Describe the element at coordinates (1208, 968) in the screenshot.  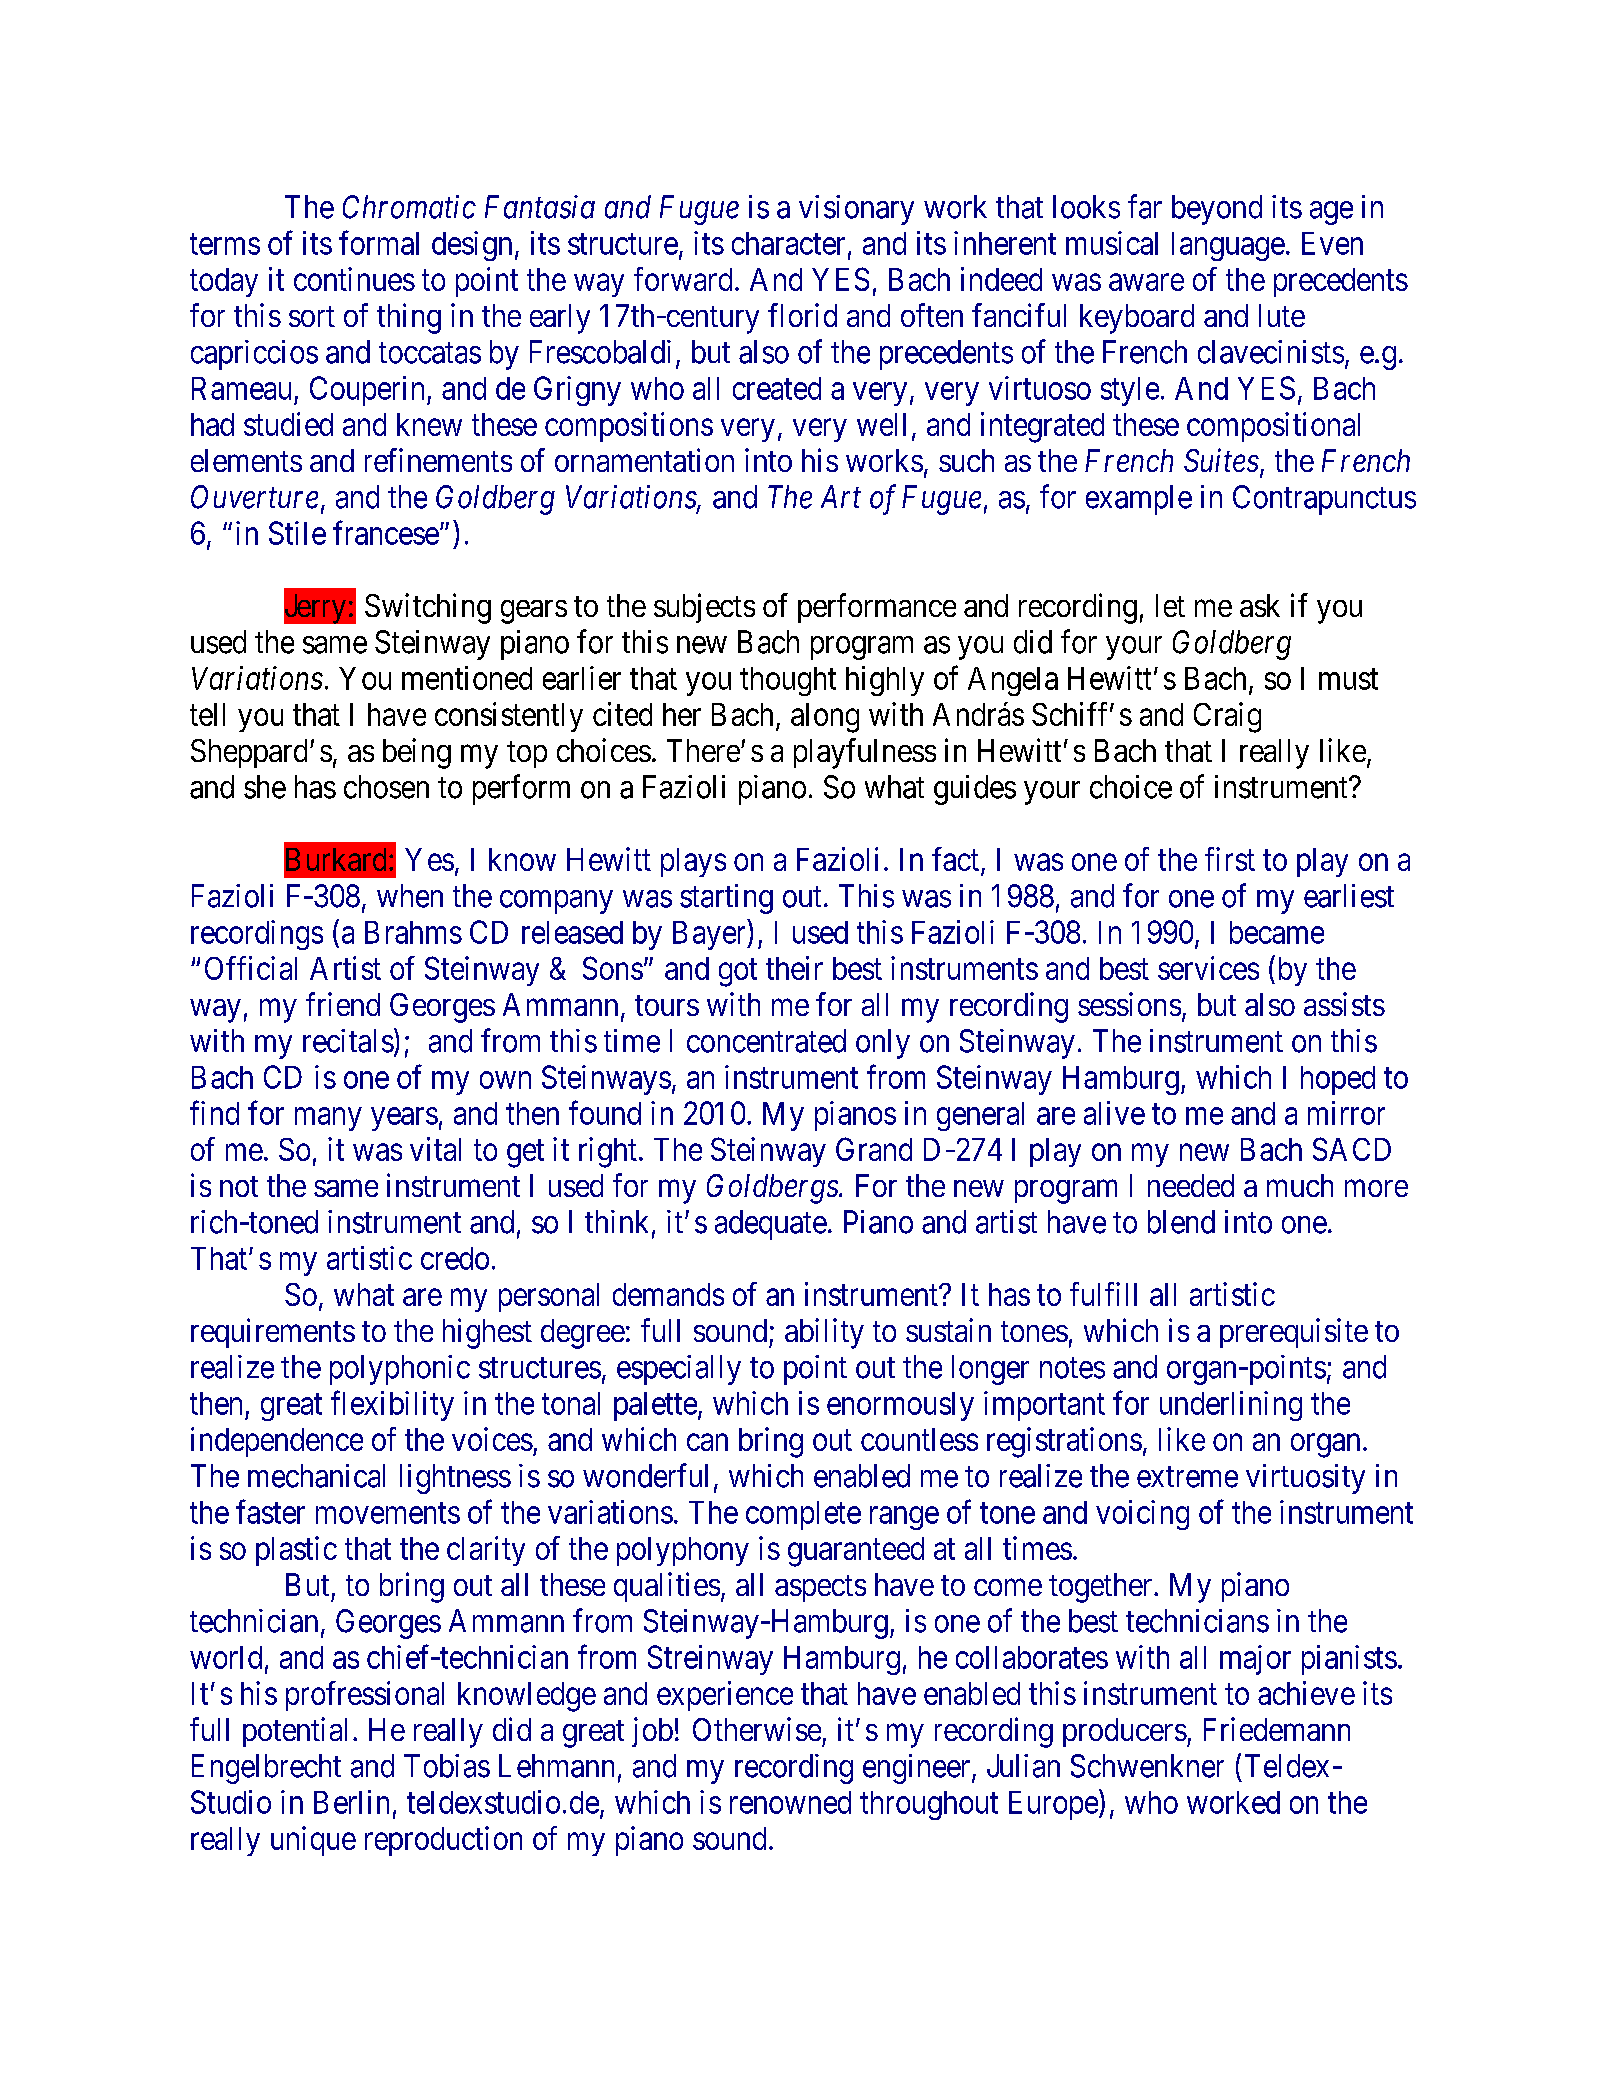
I see `services` at that location.
